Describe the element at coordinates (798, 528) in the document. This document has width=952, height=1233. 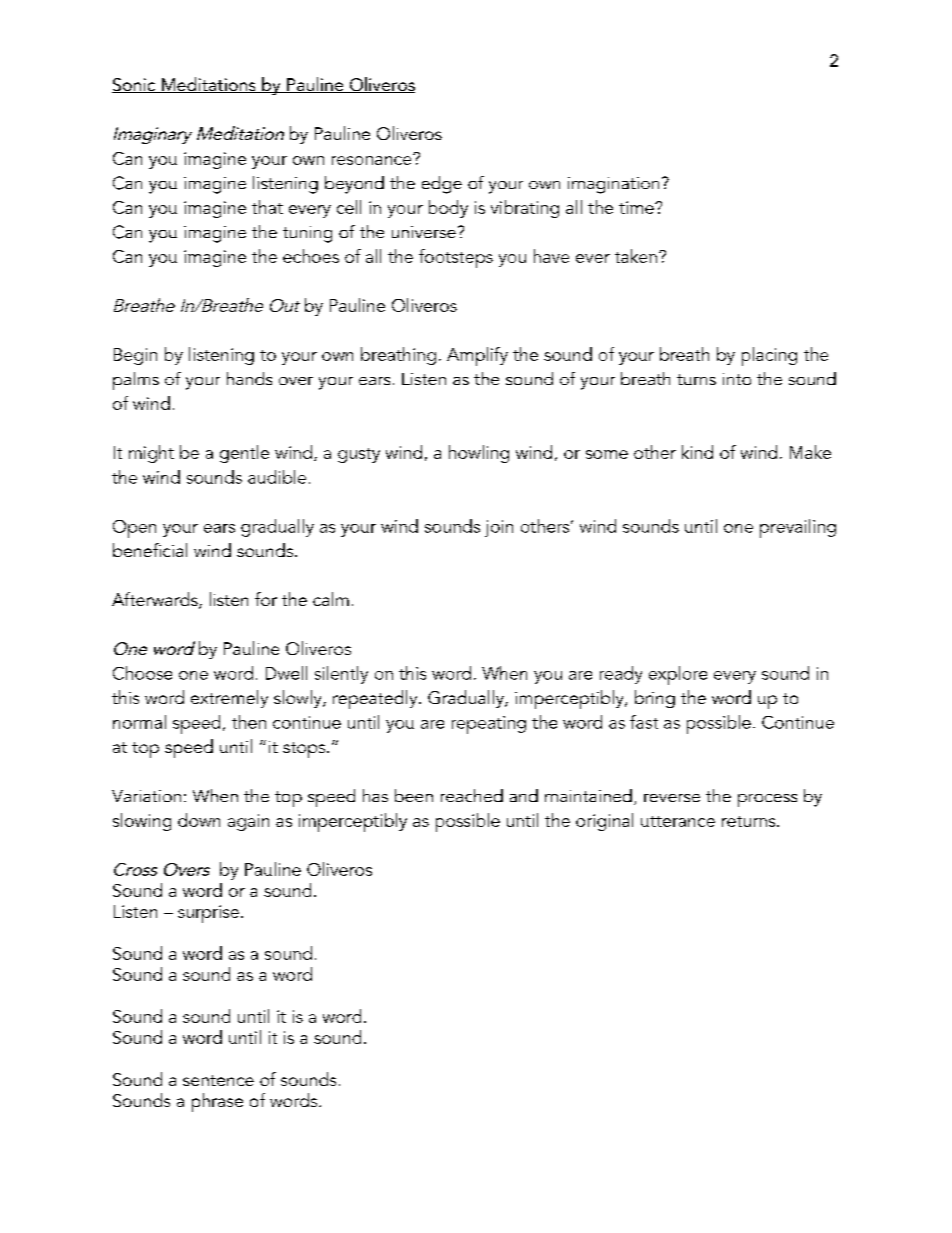
I see `prevailing` at that location.
